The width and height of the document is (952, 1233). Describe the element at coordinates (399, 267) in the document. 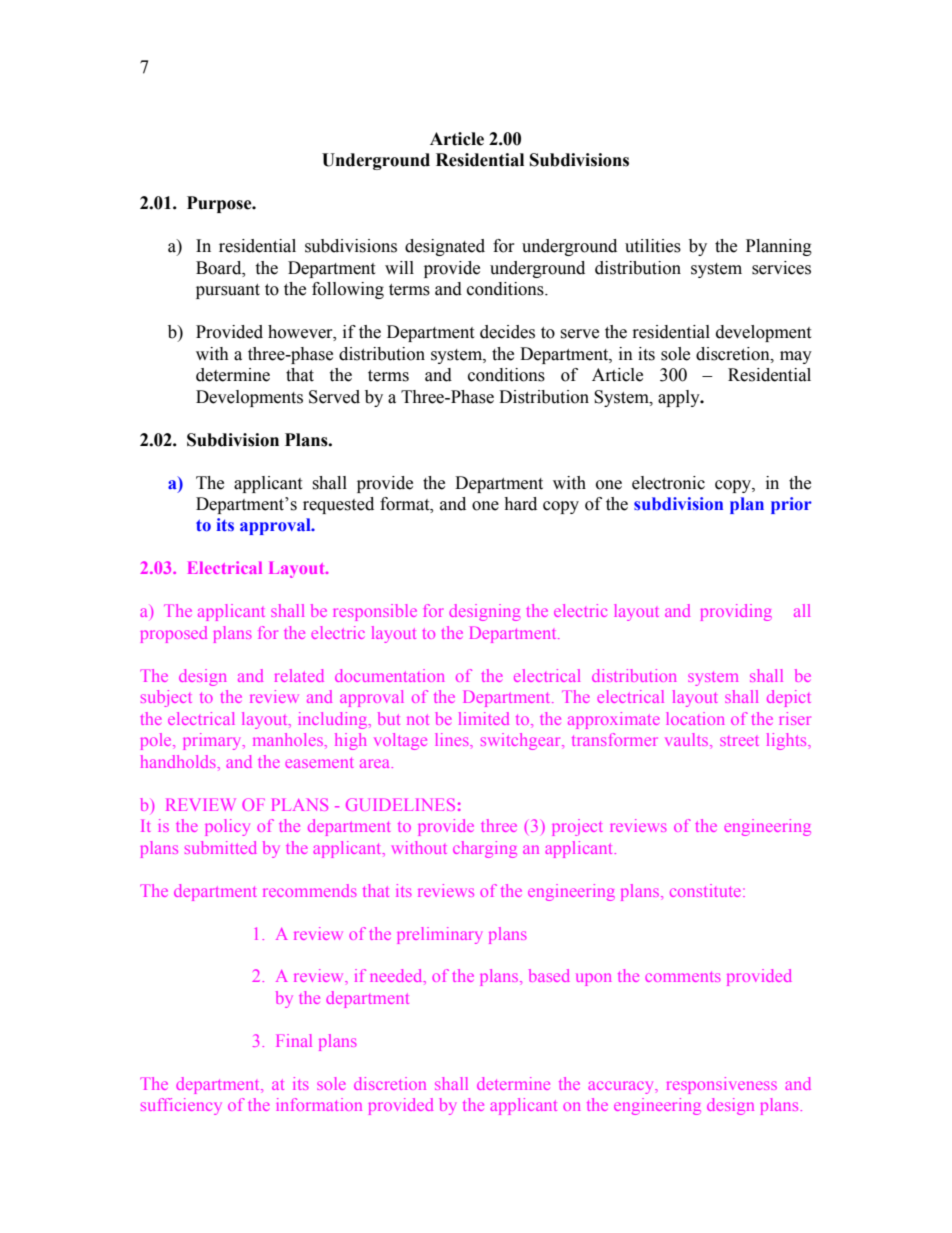

I see `will` at that location.
